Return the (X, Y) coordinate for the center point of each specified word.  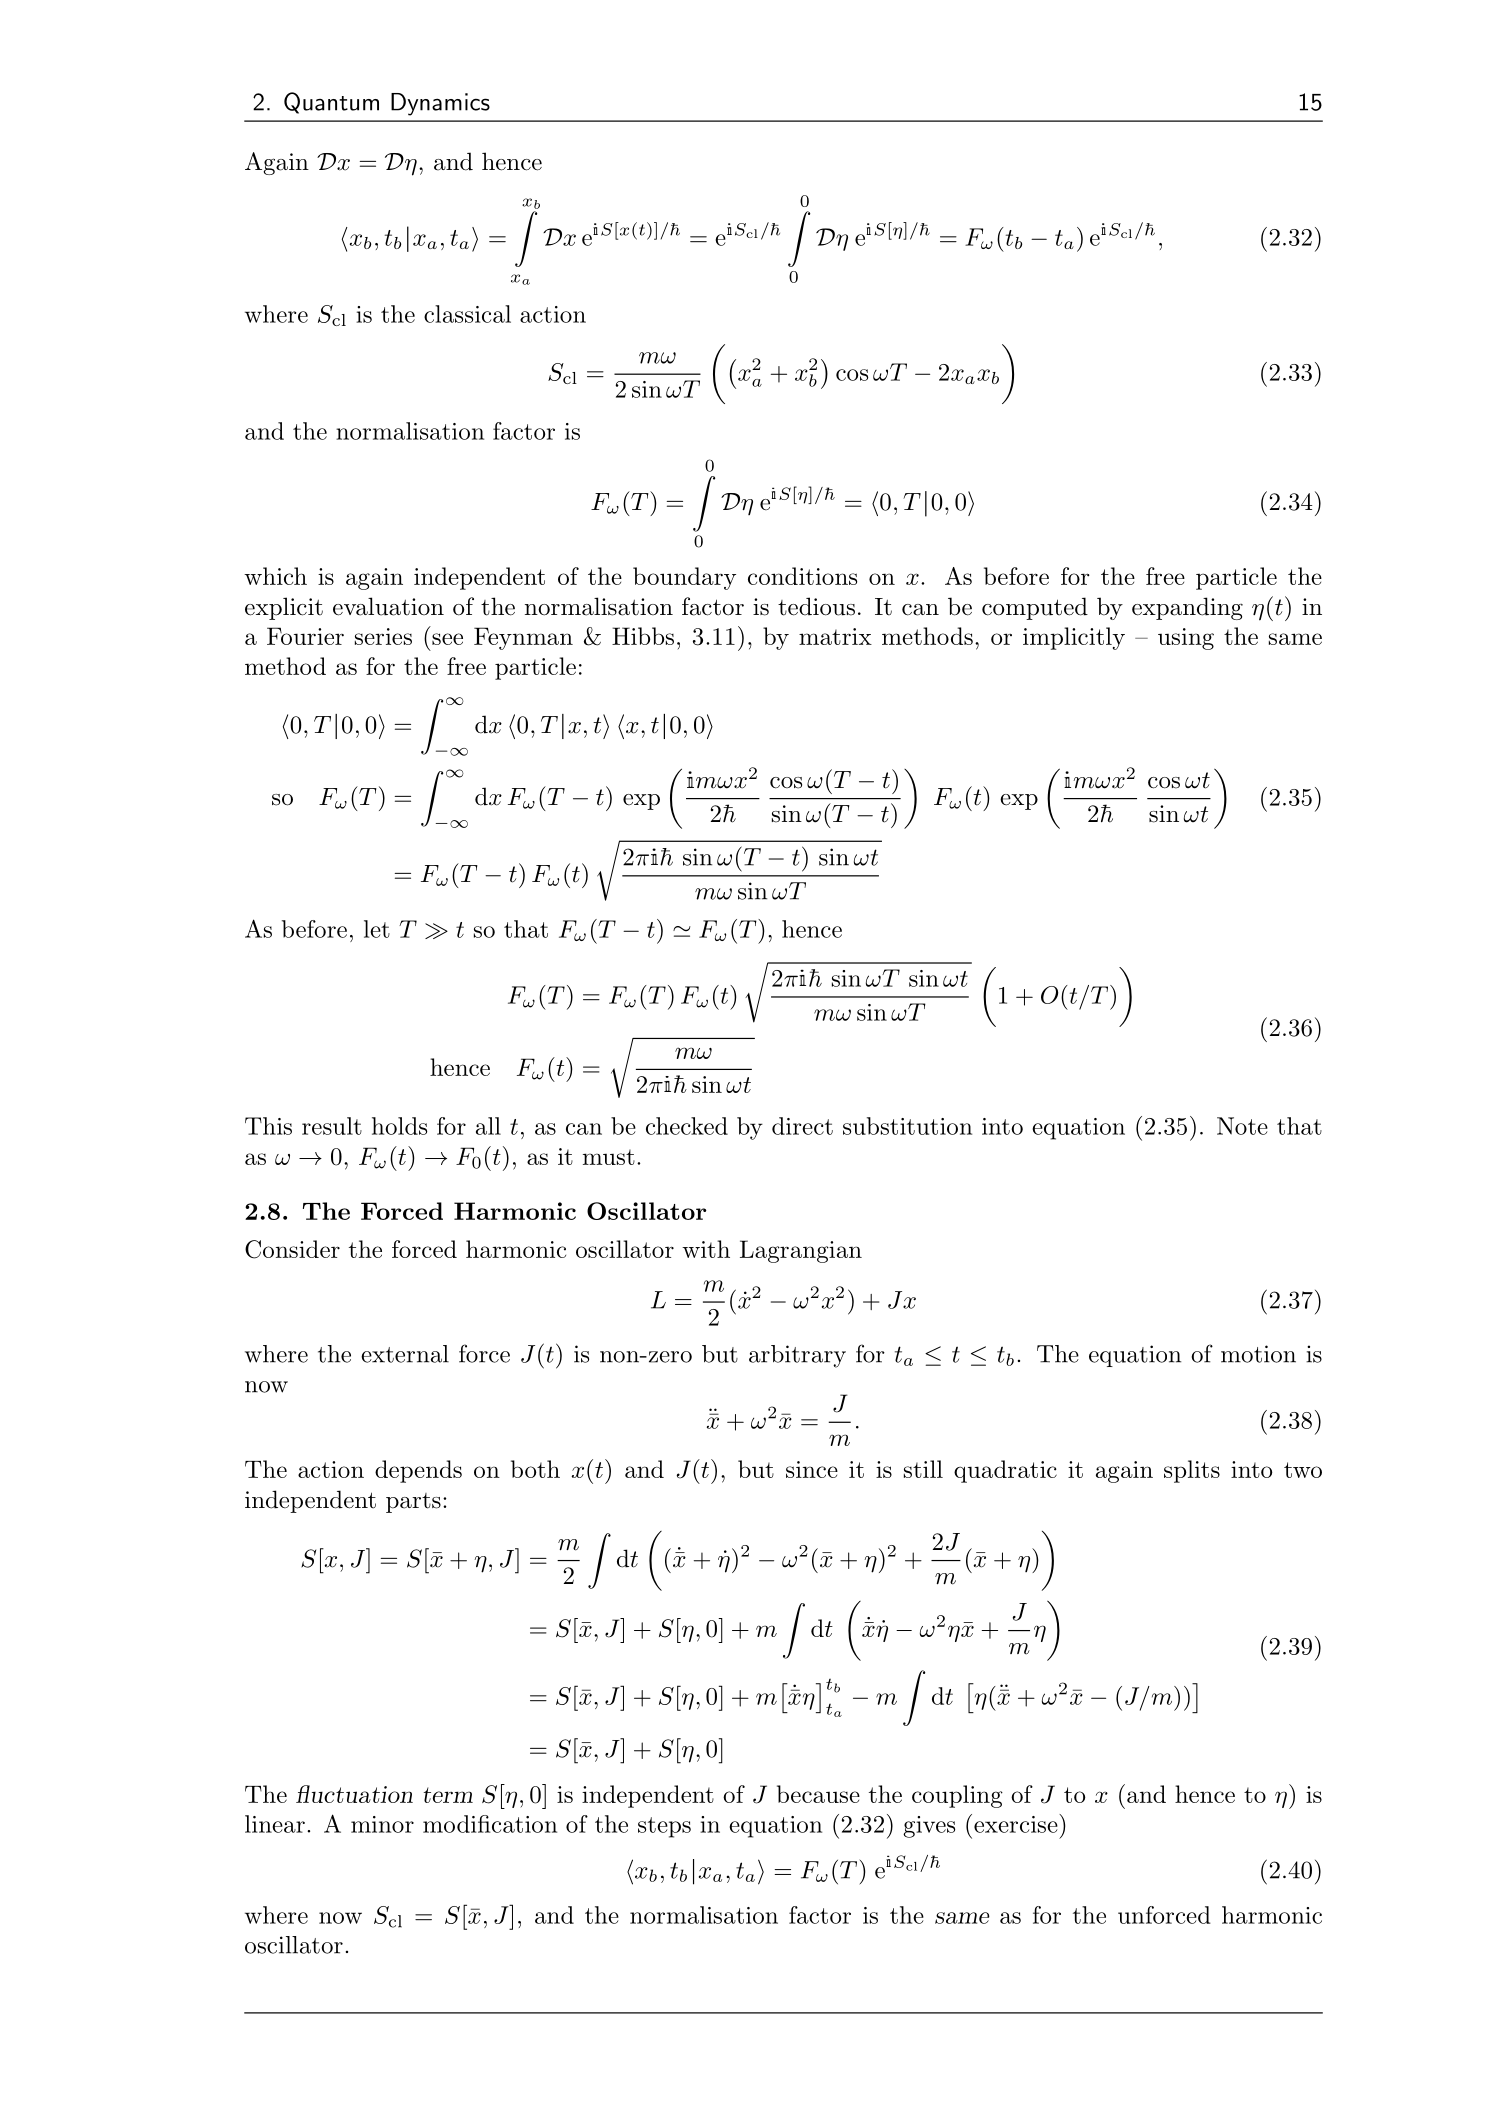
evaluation (388, 606)
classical (467, 314)
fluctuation (354, 1794)
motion (1258, 1354)
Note (1242, 1126)
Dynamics (440, 104)
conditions (802, 576)
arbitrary (797, 1356)
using (1186, 639)
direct (802, 1126)
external (405, 1354)
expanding (1187, 608)
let (377, 929)
